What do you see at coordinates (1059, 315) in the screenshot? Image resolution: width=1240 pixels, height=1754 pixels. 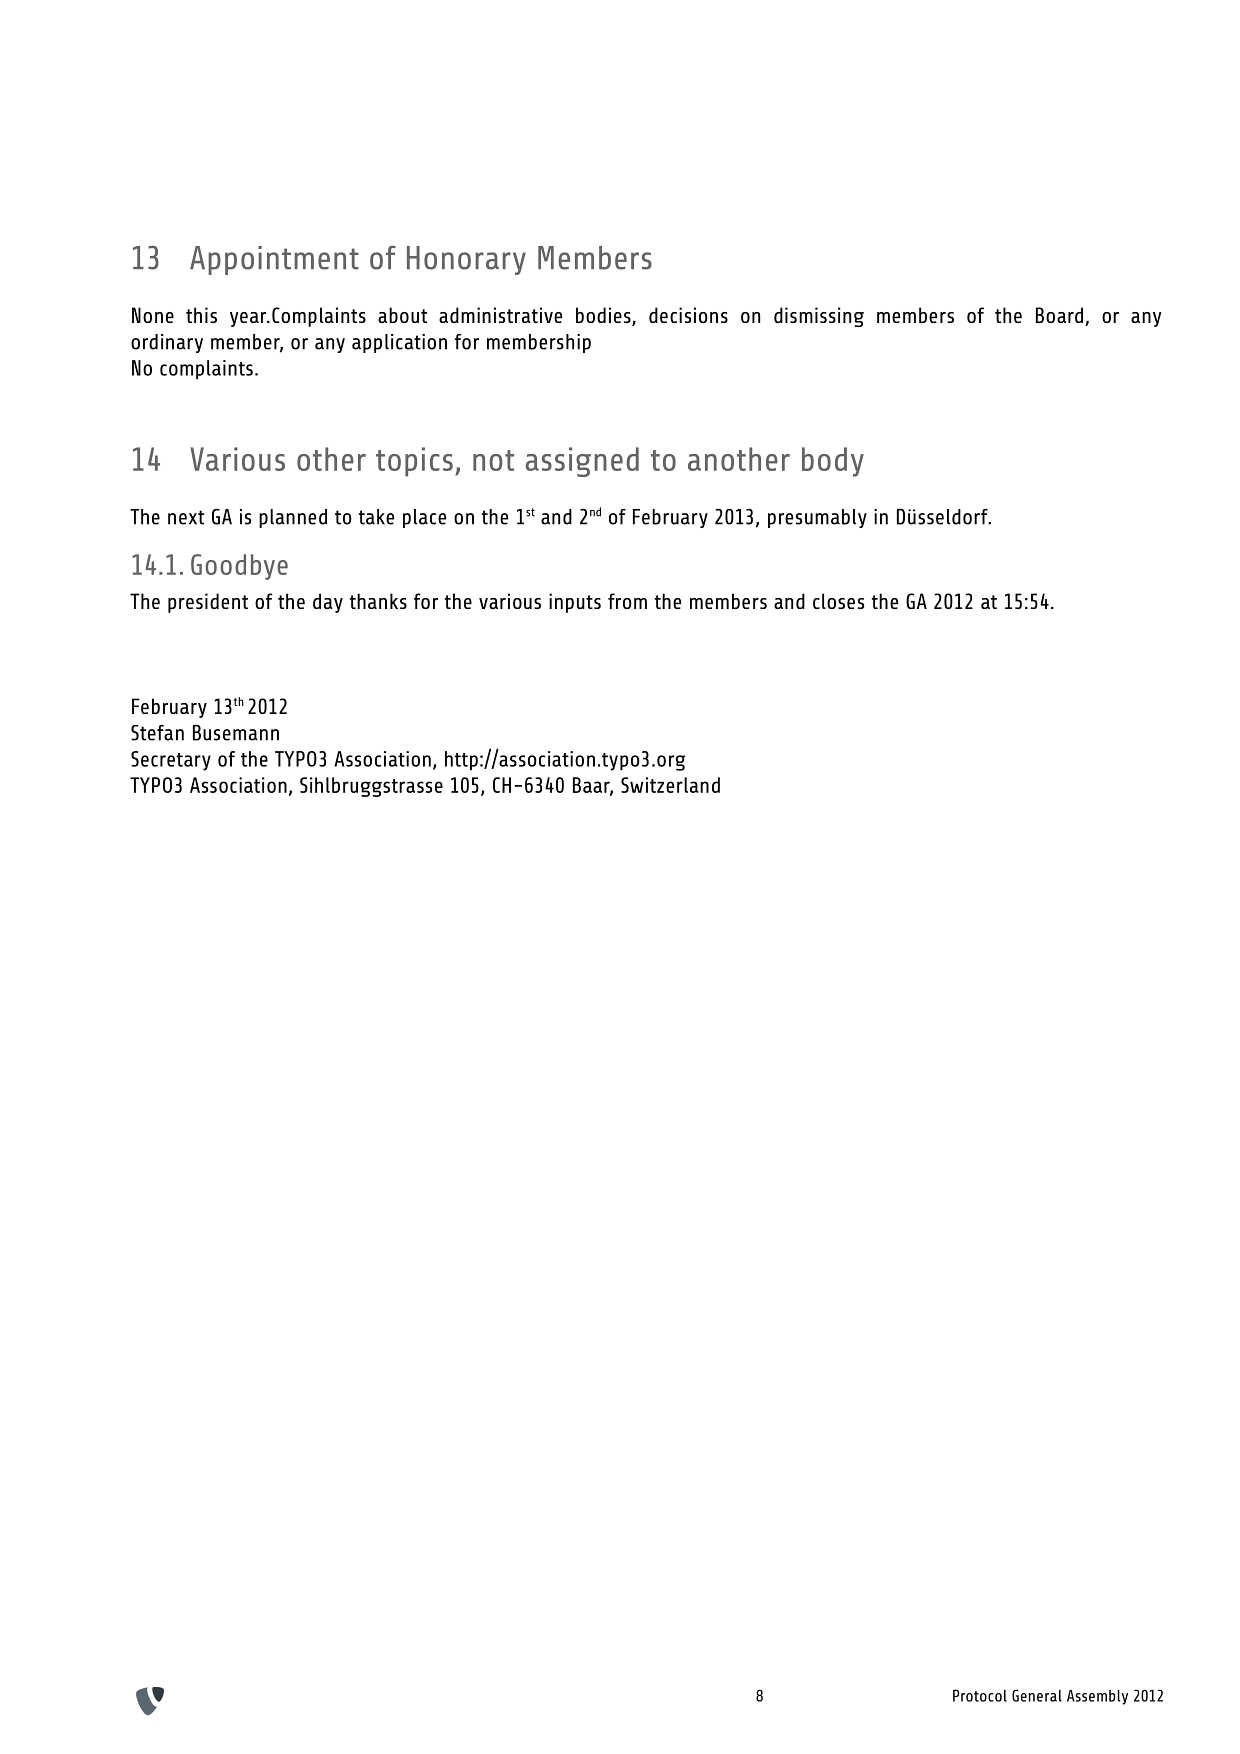 I see `Board` at bounding box center [1059, 315].
